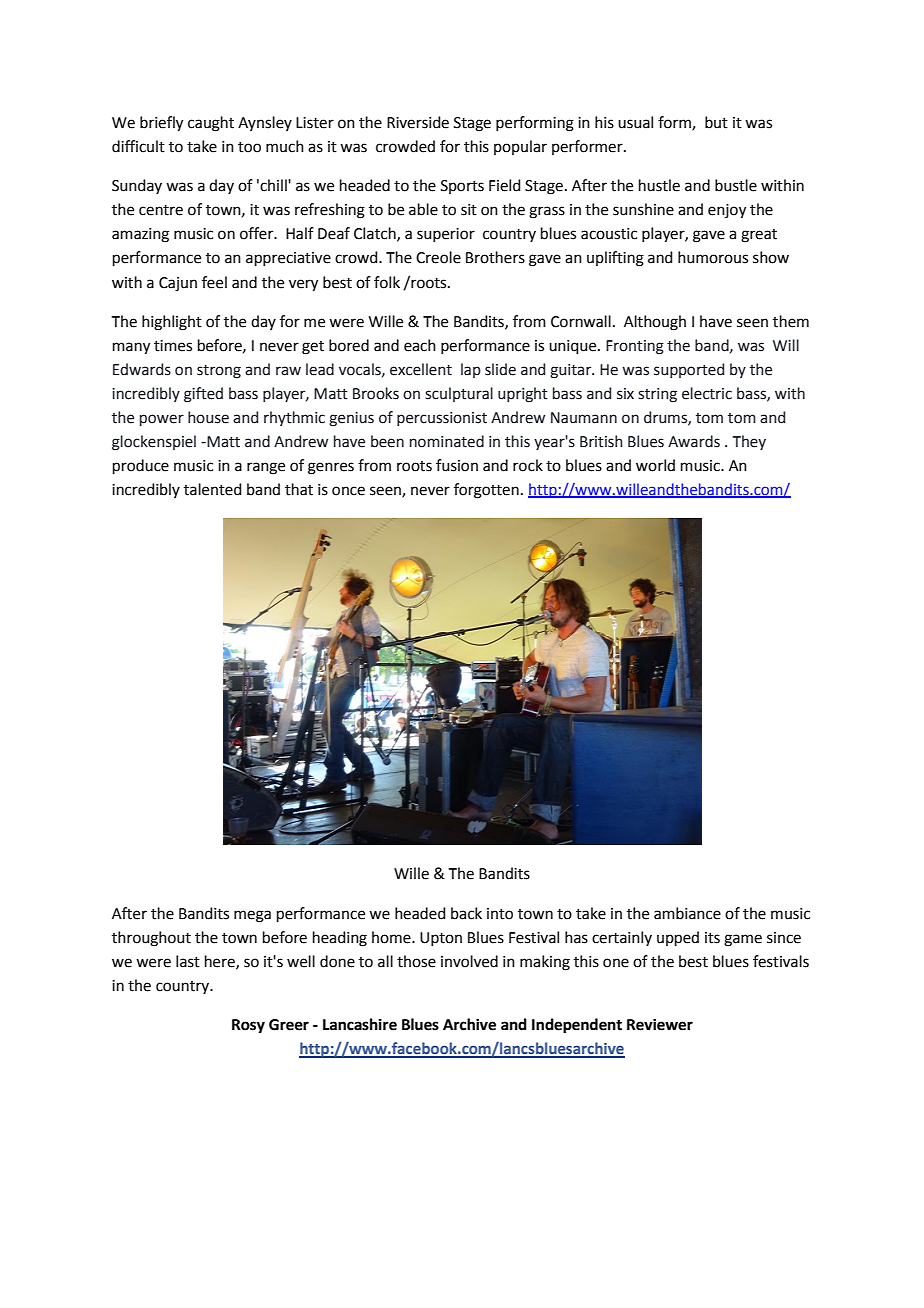 Image resolution: width=924 pixels, height=1308 pixels. Describe the element at coordinates (462, 187) in the screenshot. I see `Sports` at that location.
